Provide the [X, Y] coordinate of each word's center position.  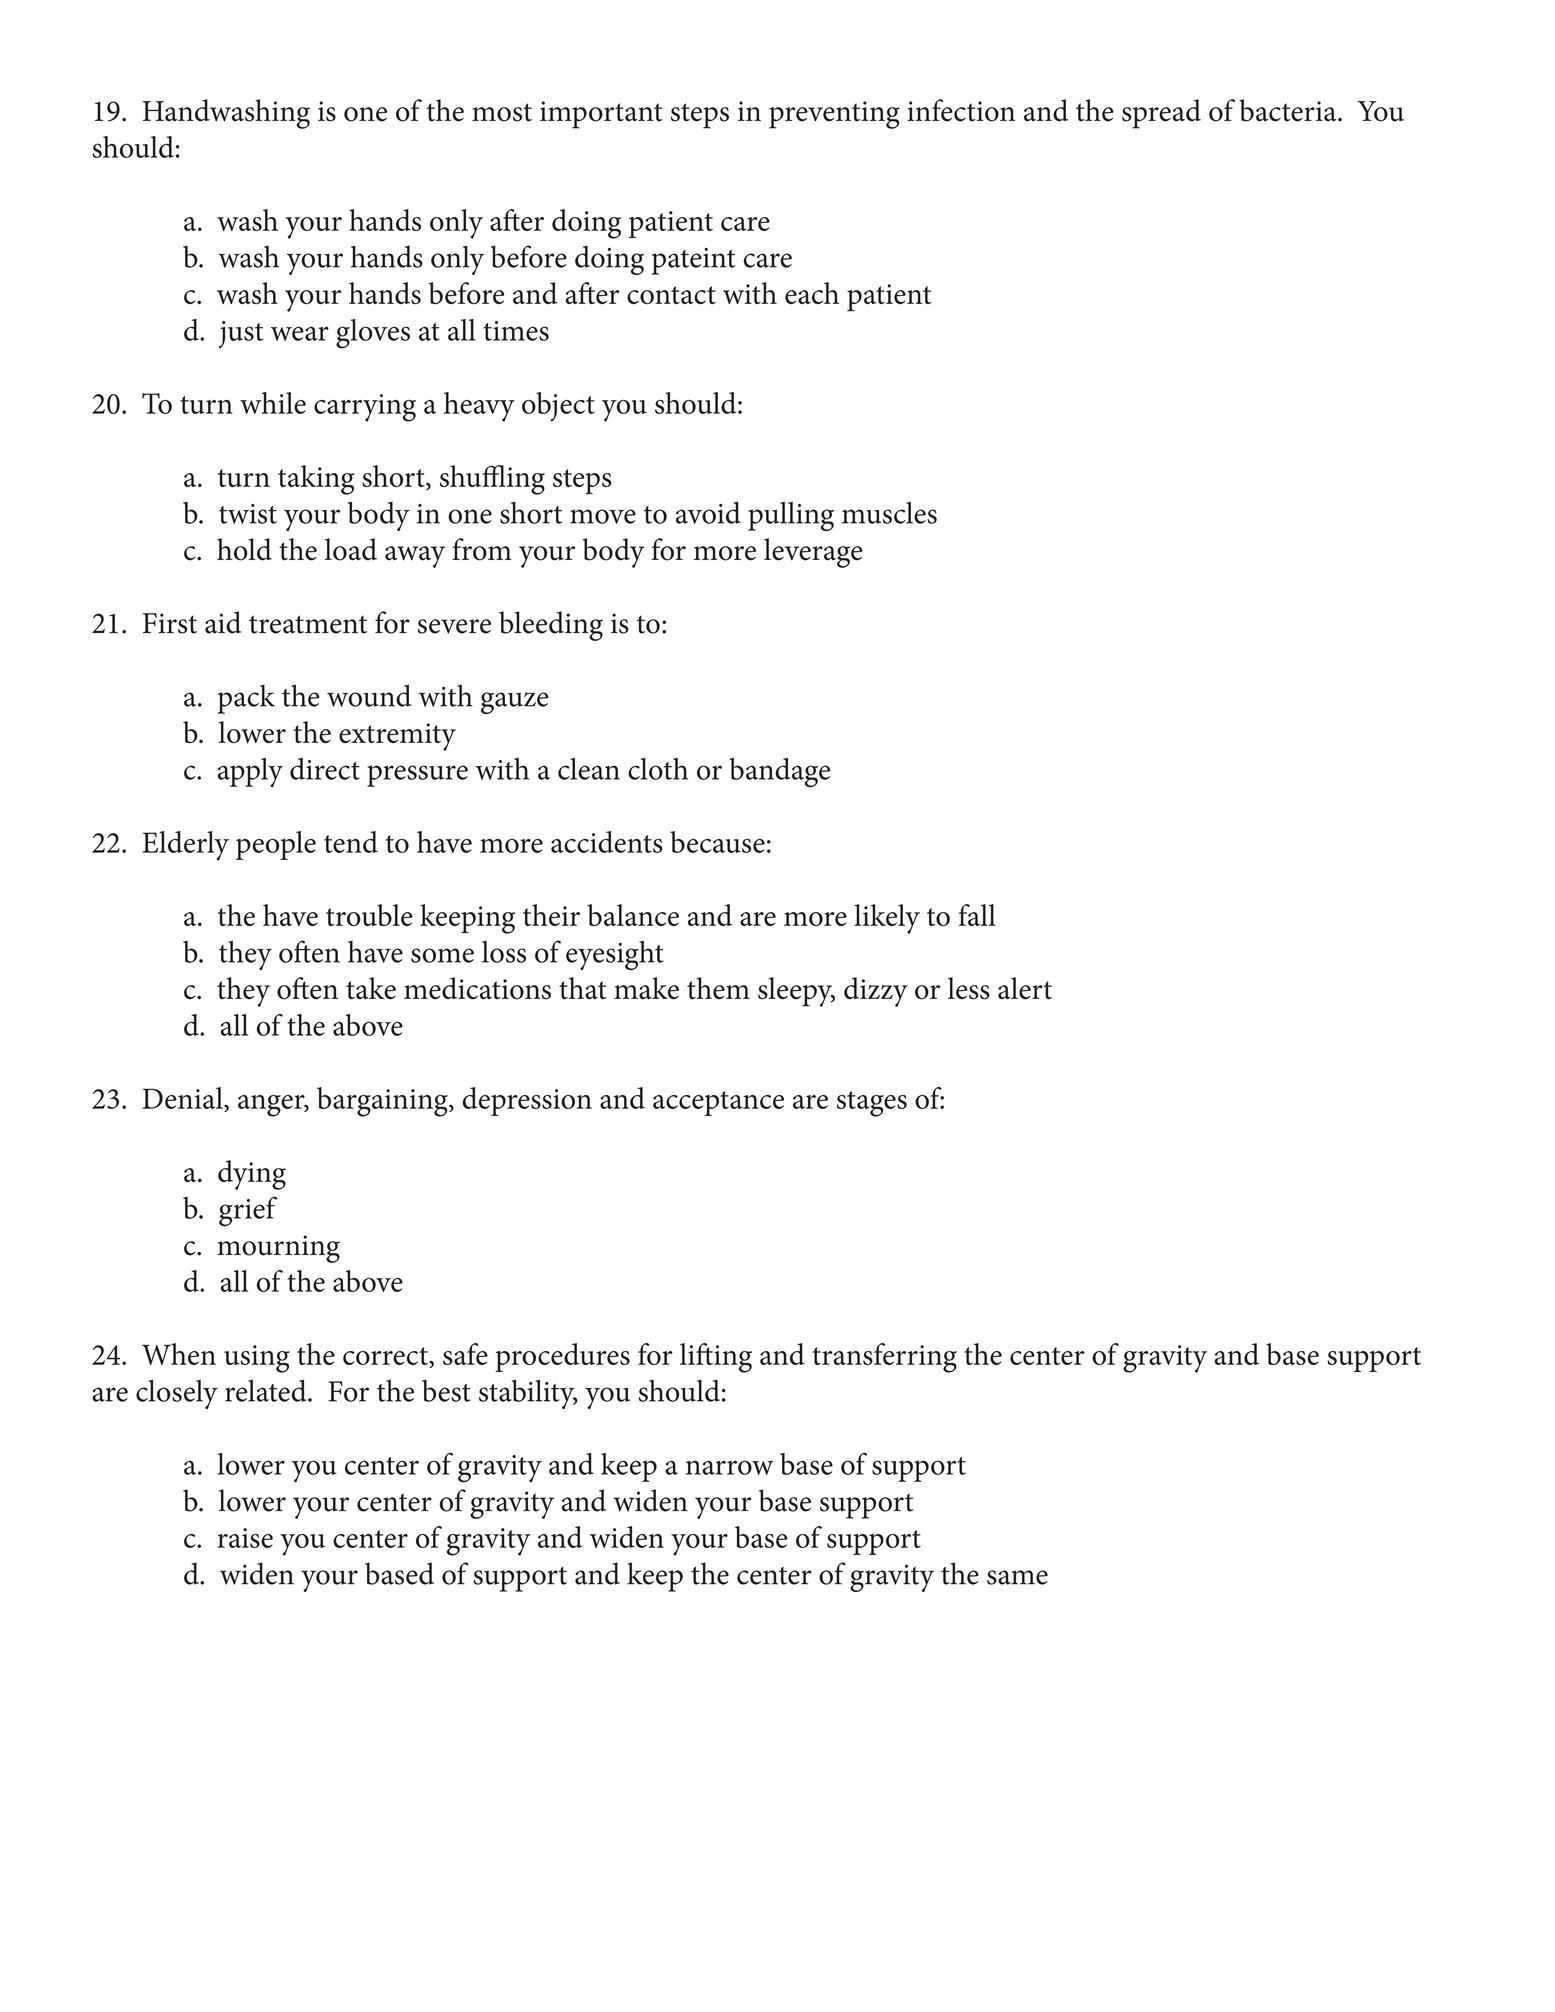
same [1017, 1577]
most [502, 112]
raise [245, 1538]
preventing [834, 115]
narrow [729, 1467]
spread [1161, 114]
